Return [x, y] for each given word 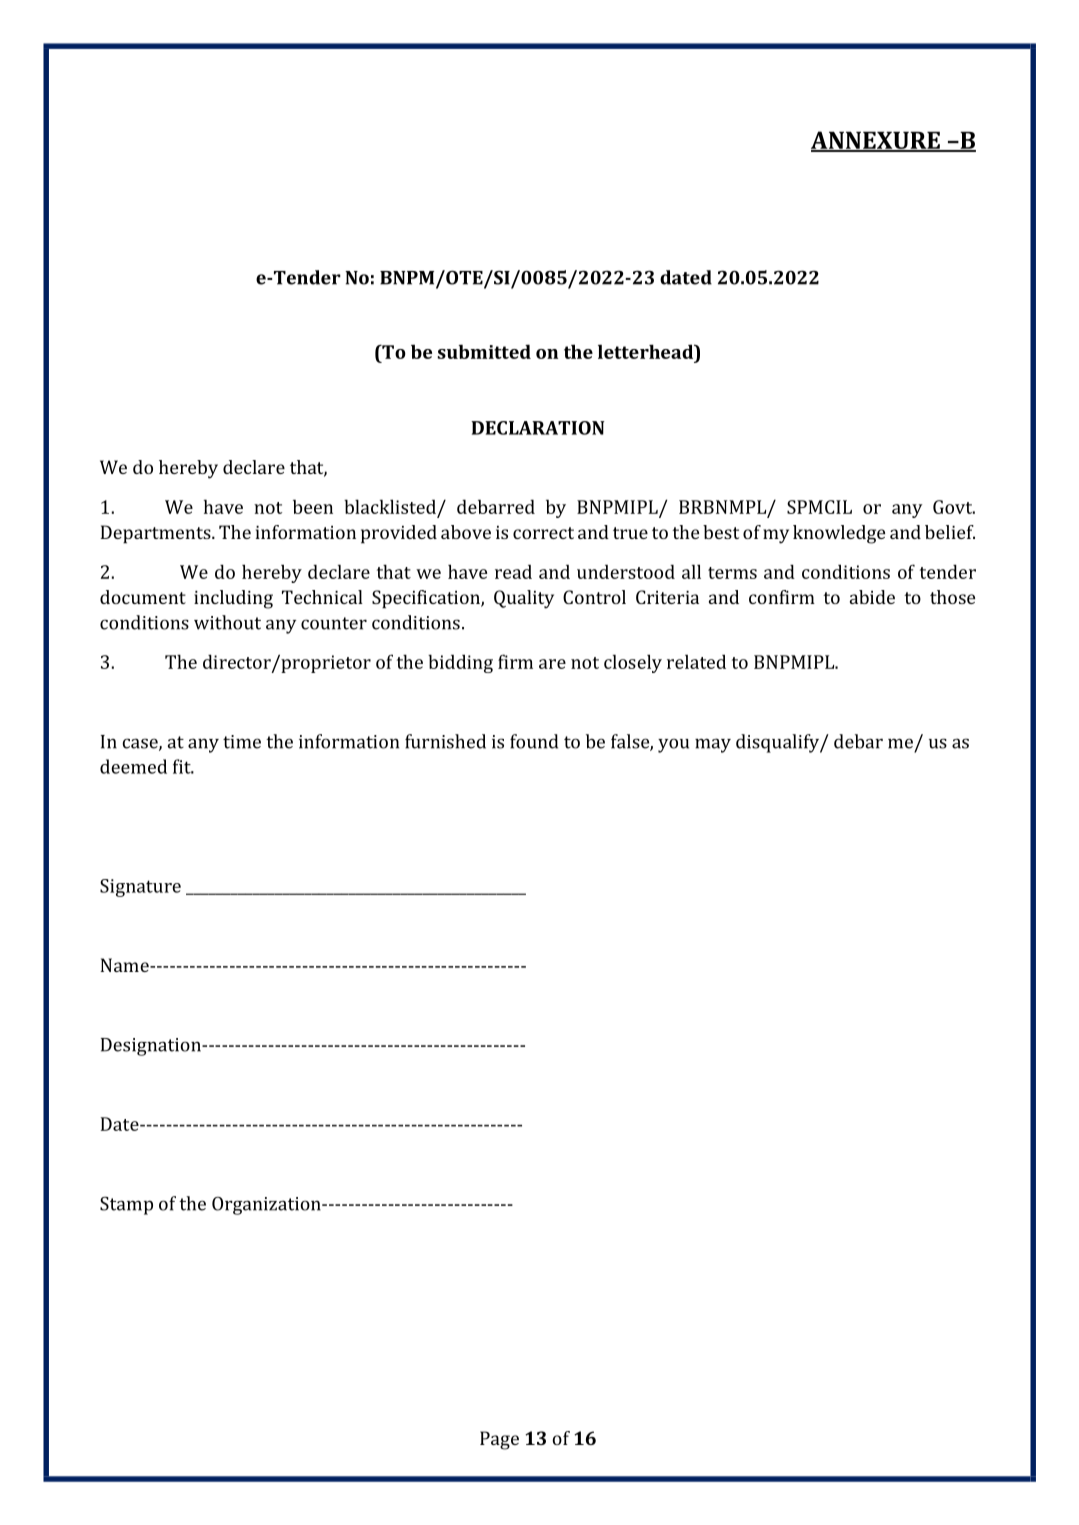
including [233, 599]
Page [499, 1440]
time [242, 742]
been [313, 506]
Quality [524, 599]
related [696, 661]
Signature [140, 888]
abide [872, 597]
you [673, 745]
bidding [460, 663]
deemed [133, 766]
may [713, 745]
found [534, 741]
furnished [445, 741]
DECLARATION [538, 428]
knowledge [839, 534]
